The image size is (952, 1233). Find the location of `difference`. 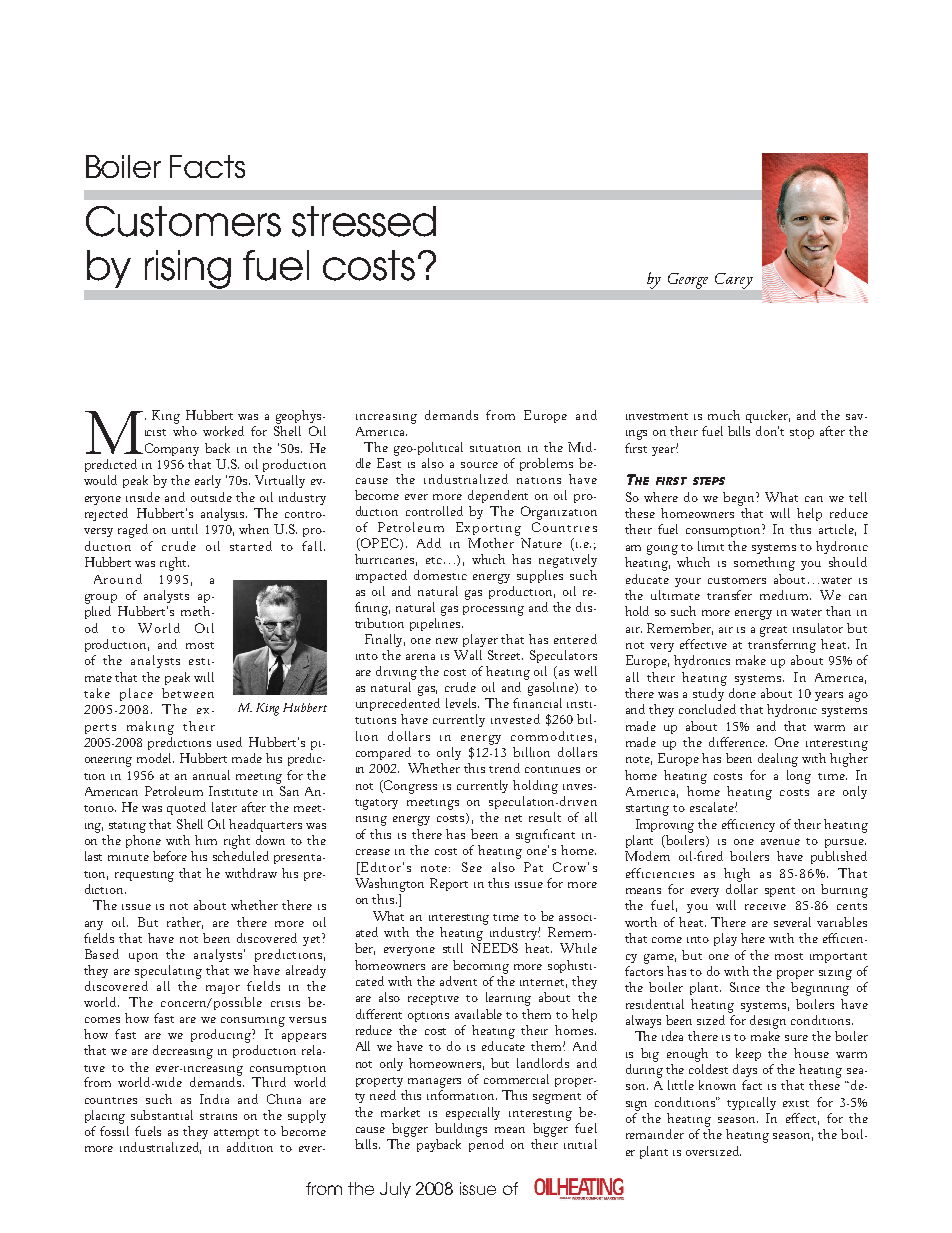

difference is located at coordinates (738, 742).
